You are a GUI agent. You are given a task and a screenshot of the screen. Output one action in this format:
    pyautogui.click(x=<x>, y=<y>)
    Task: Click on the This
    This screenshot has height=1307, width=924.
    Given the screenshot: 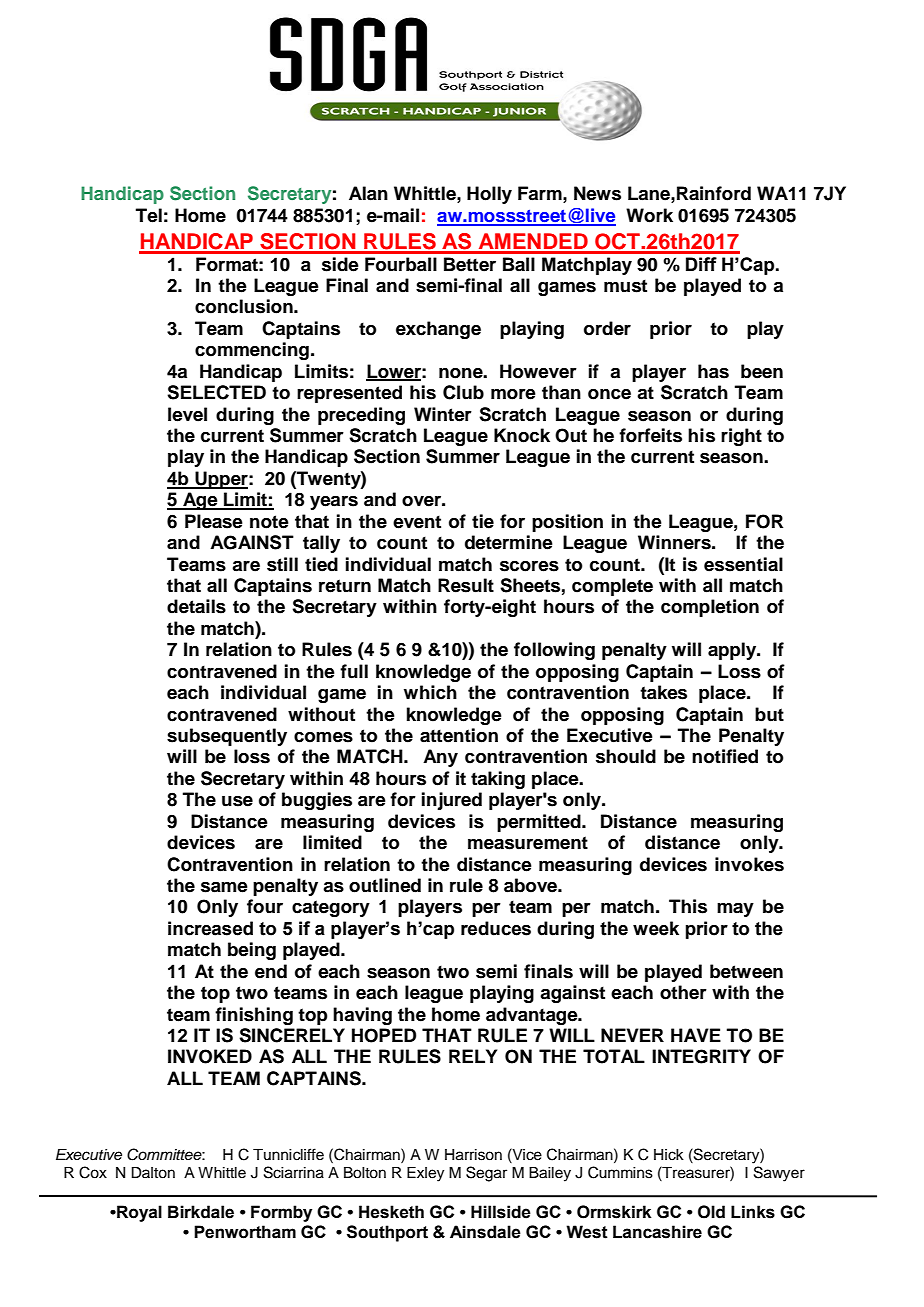 What is the action you would take?
    pyautogui.click(x=688, y=906)
